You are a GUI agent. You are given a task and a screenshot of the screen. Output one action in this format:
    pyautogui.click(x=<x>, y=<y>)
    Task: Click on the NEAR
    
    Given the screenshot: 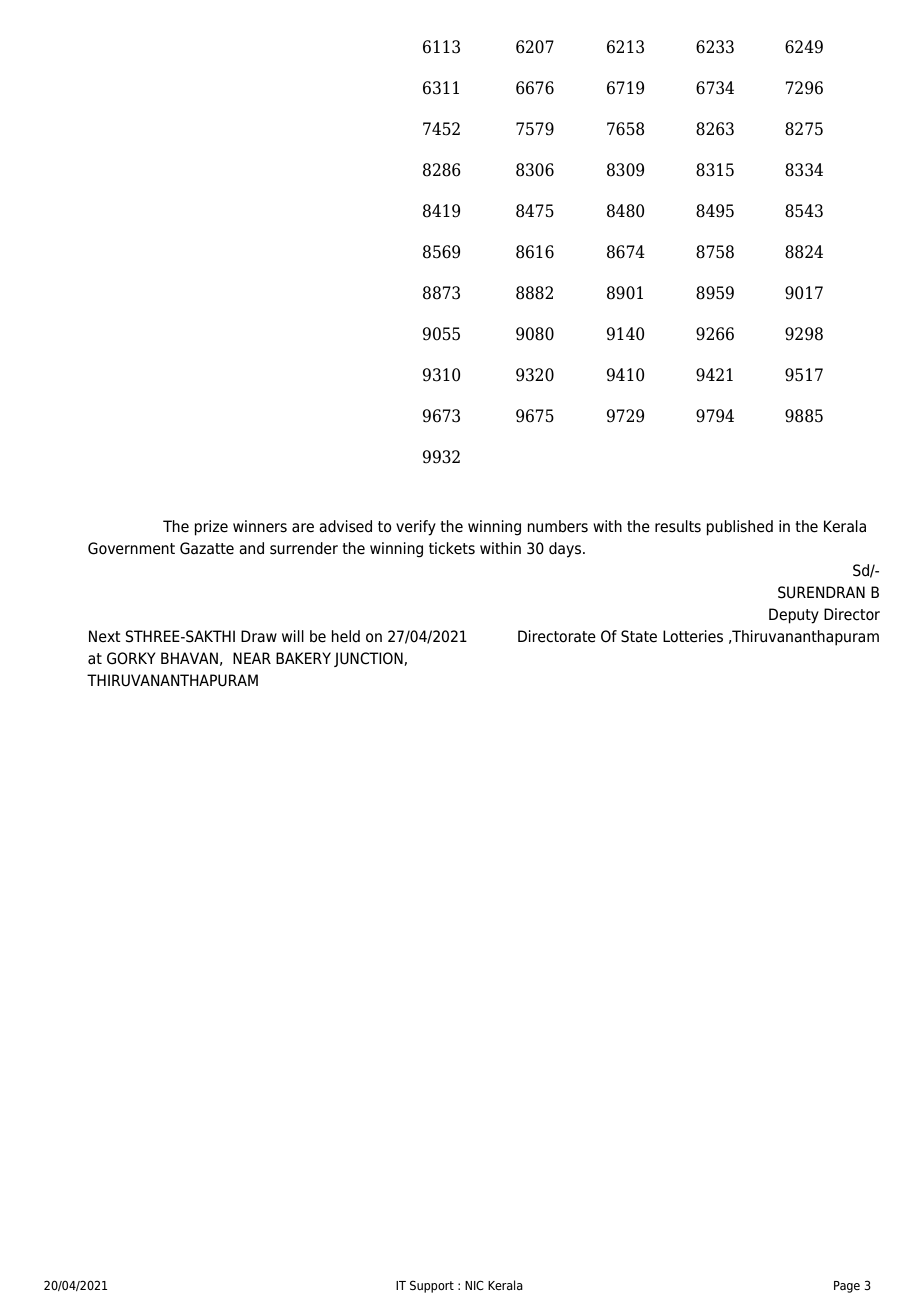 What is the action you would take?
    pyautogui.click(x=252, y=658)
